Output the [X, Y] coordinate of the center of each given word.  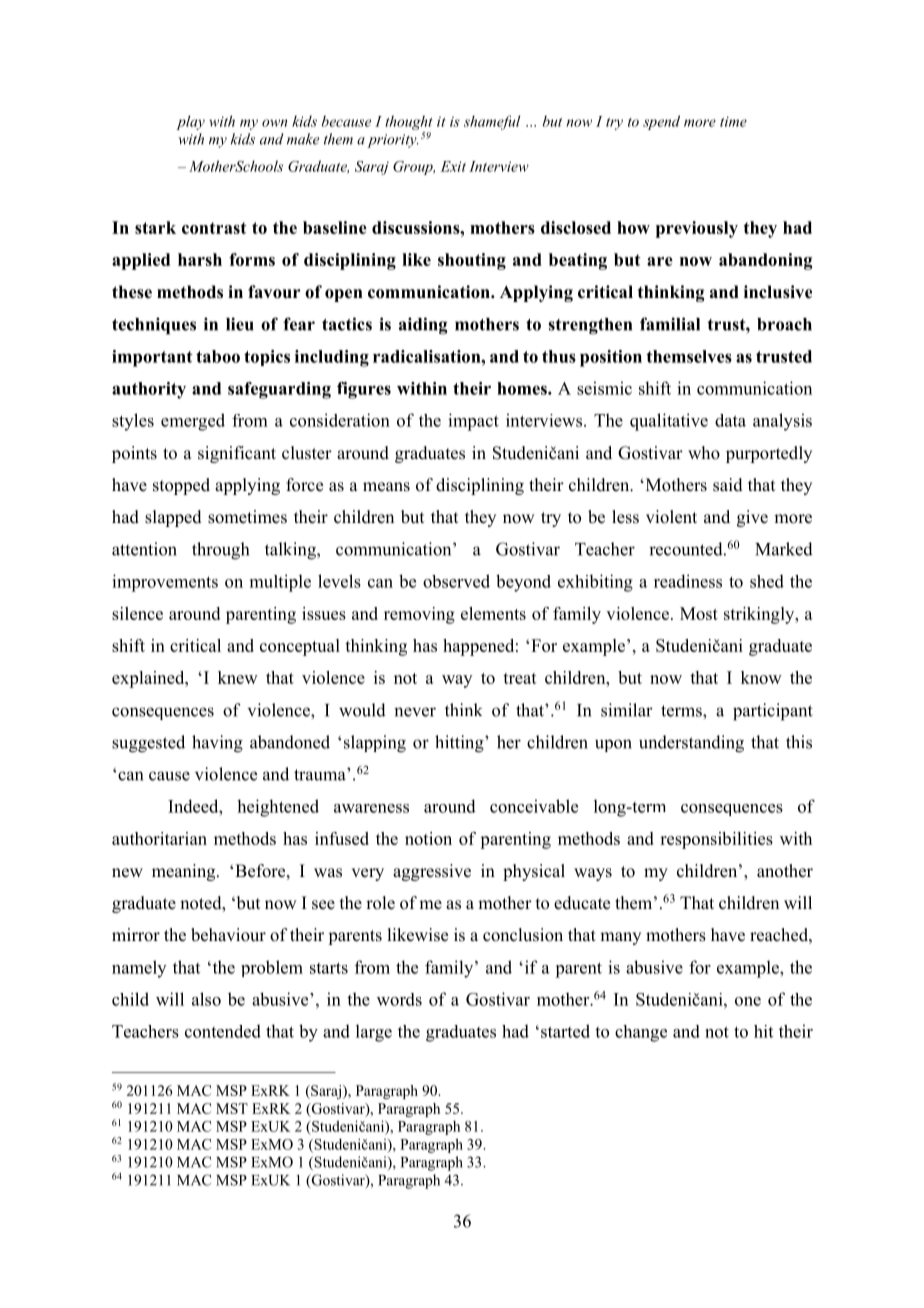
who [704, 453]
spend [661, 122]
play [190, 122]
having [217, 744]
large [374, 1033]
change [641, 1033]
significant [237, 454]
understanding [691, 744]
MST [232, 1108]
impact [473, 422]
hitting [460, 744]
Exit [453, 166]
